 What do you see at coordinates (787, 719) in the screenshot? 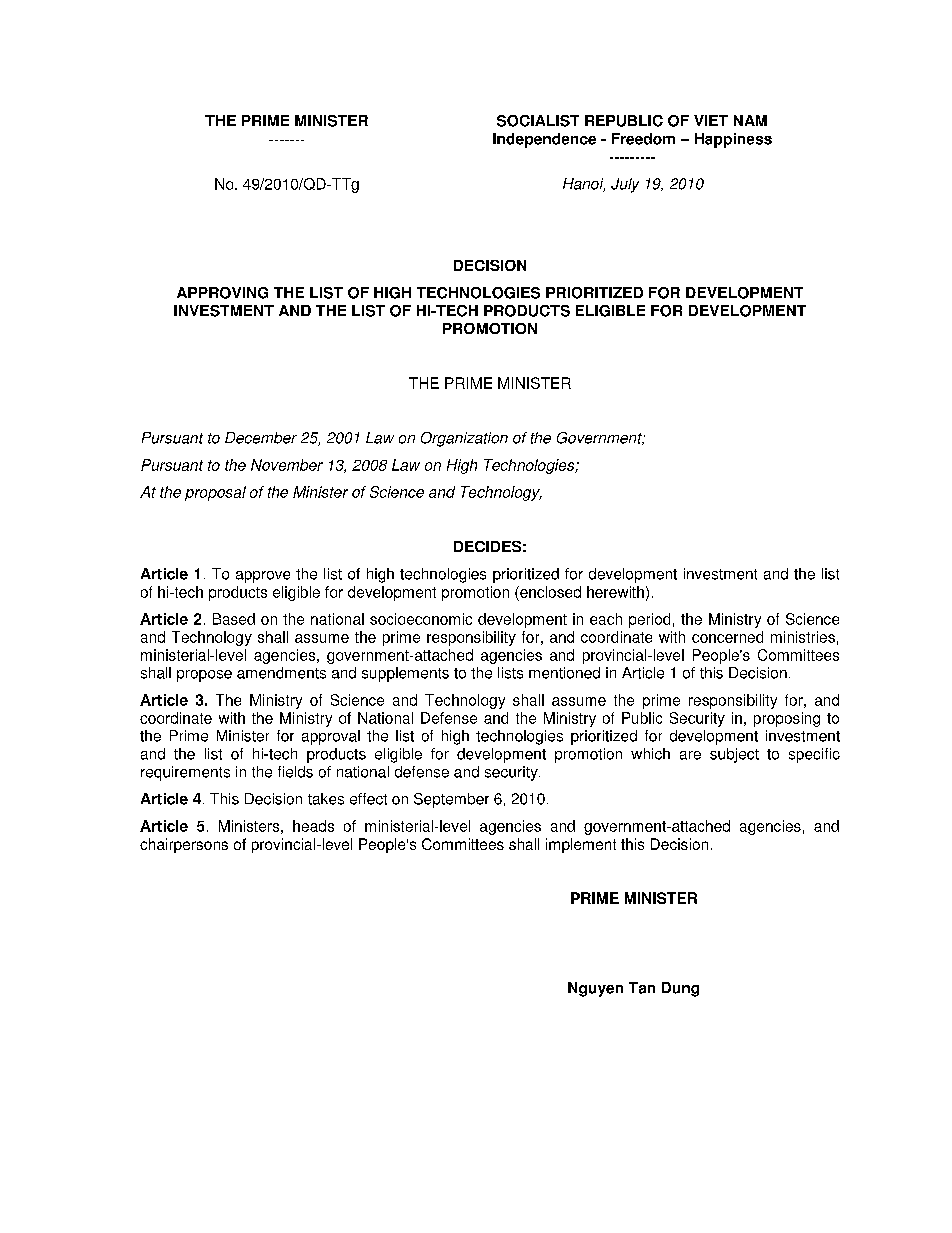
I see `proposing` at bounding box center [787, 719].
